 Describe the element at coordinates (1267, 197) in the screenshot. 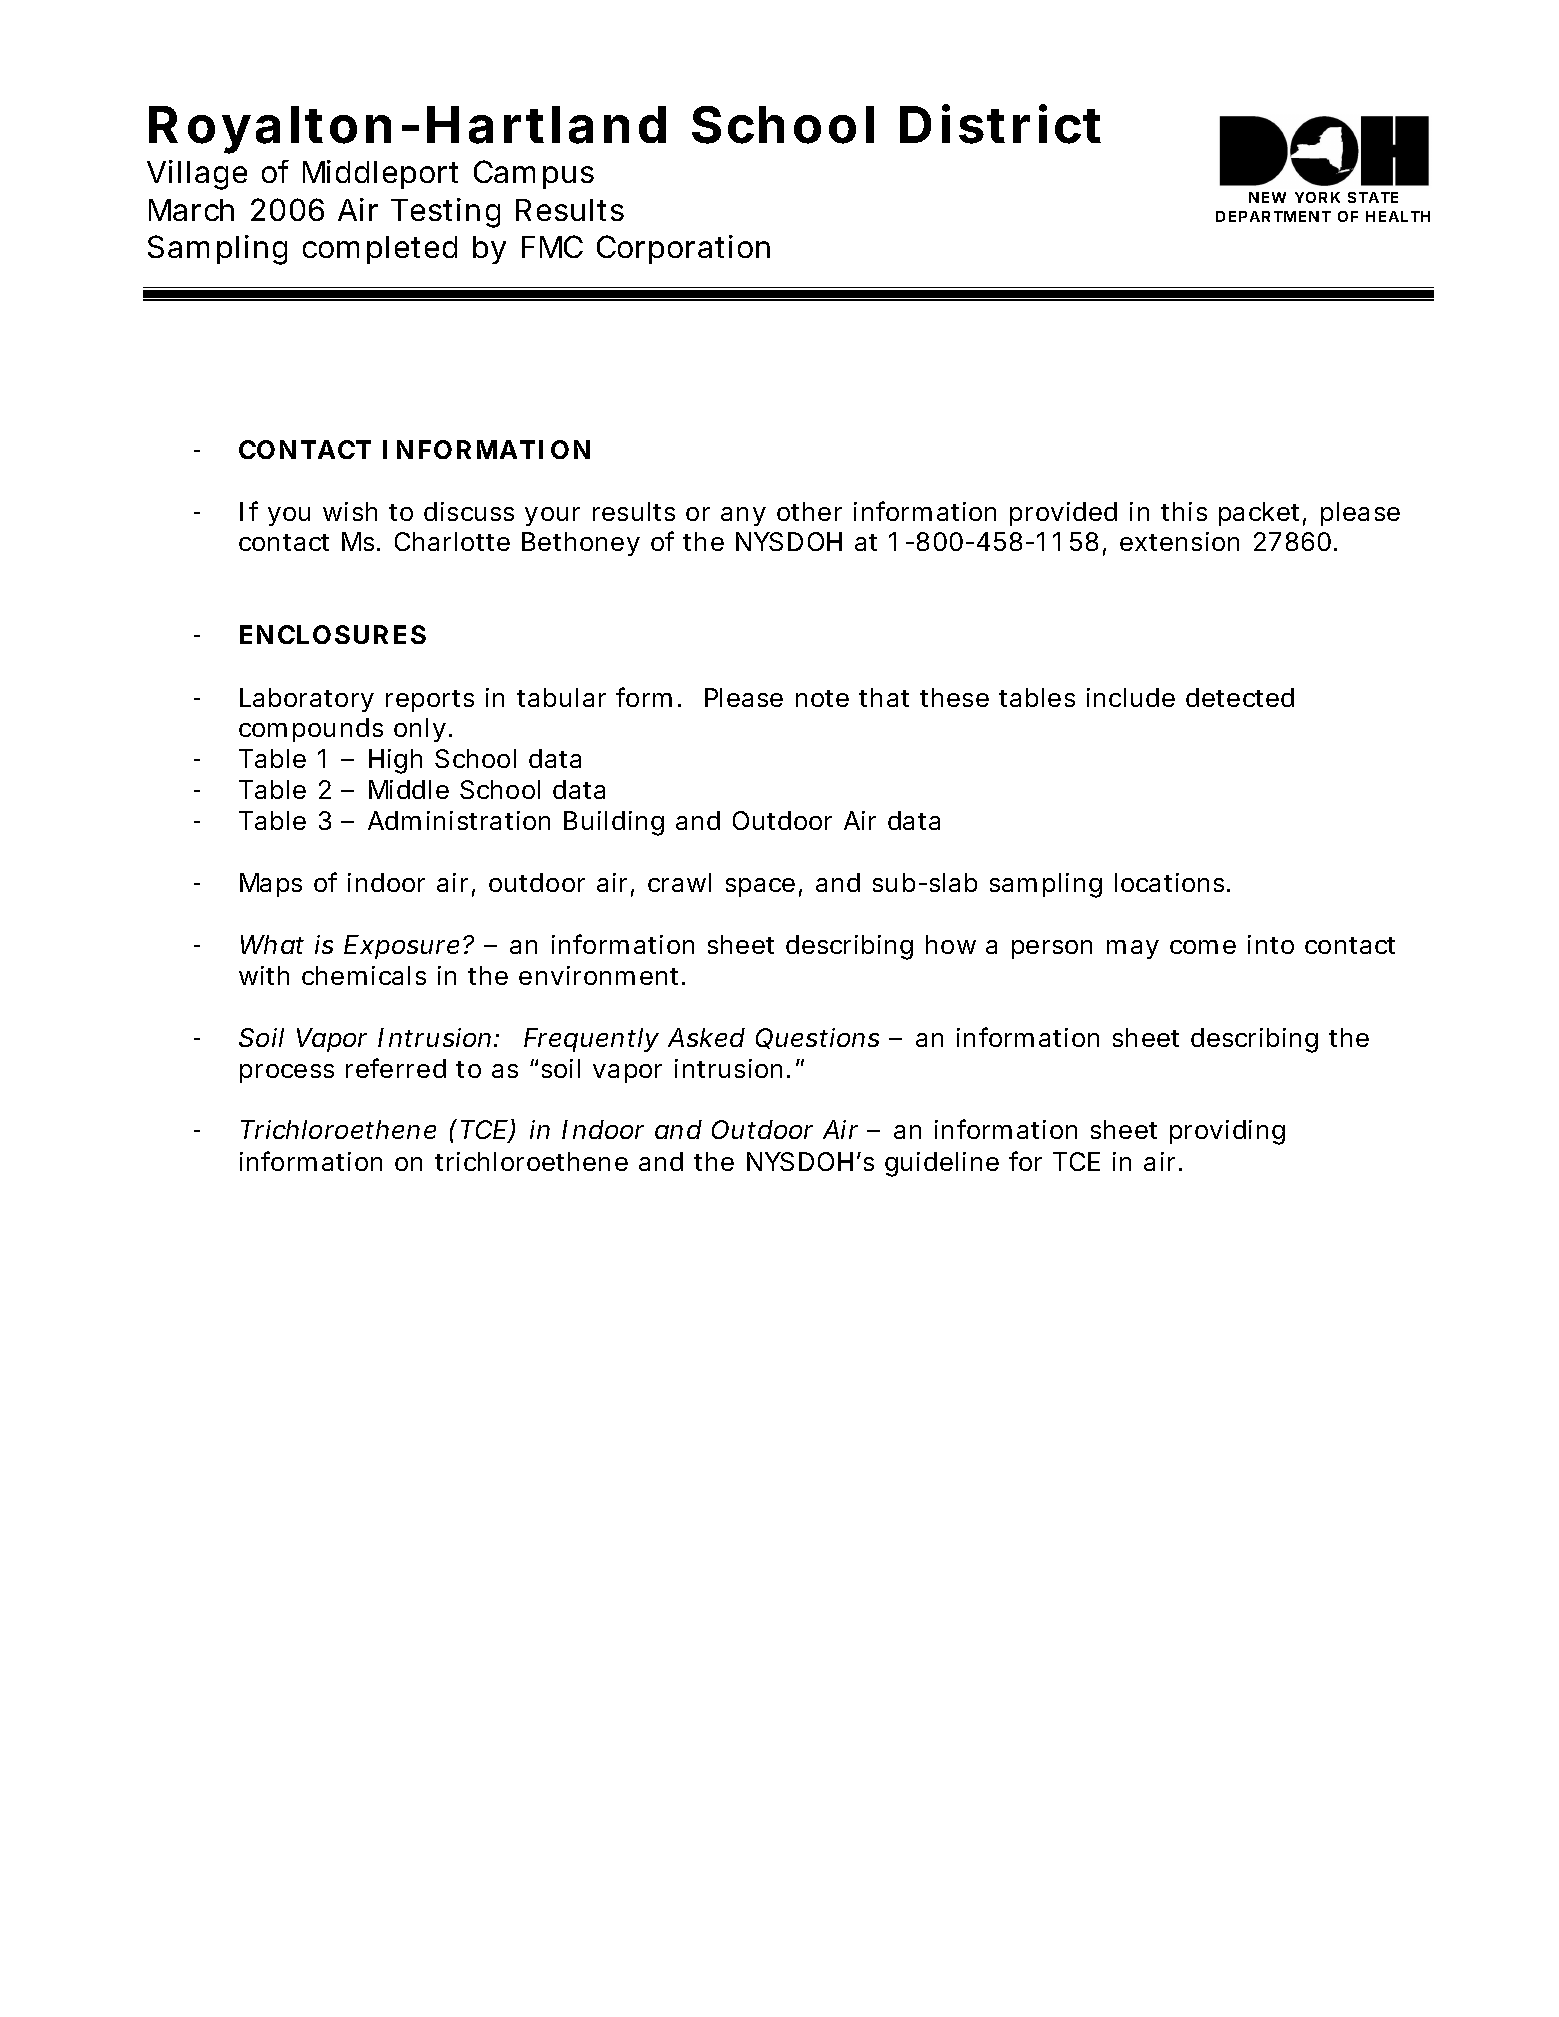

I see `NEW` at that location.
